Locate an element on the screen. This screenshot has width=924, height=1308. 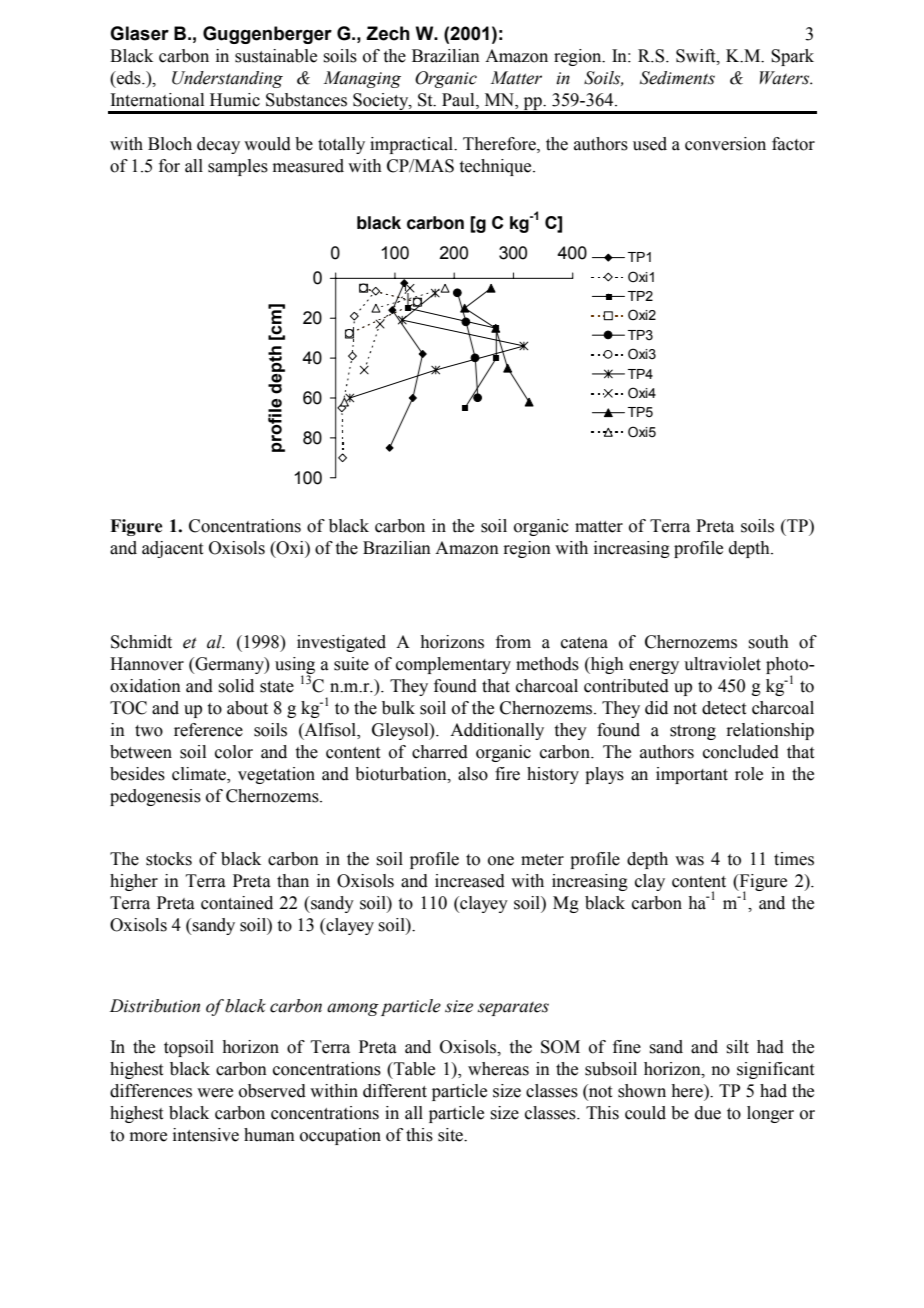
Paul is located at coordinates (459, 100).
